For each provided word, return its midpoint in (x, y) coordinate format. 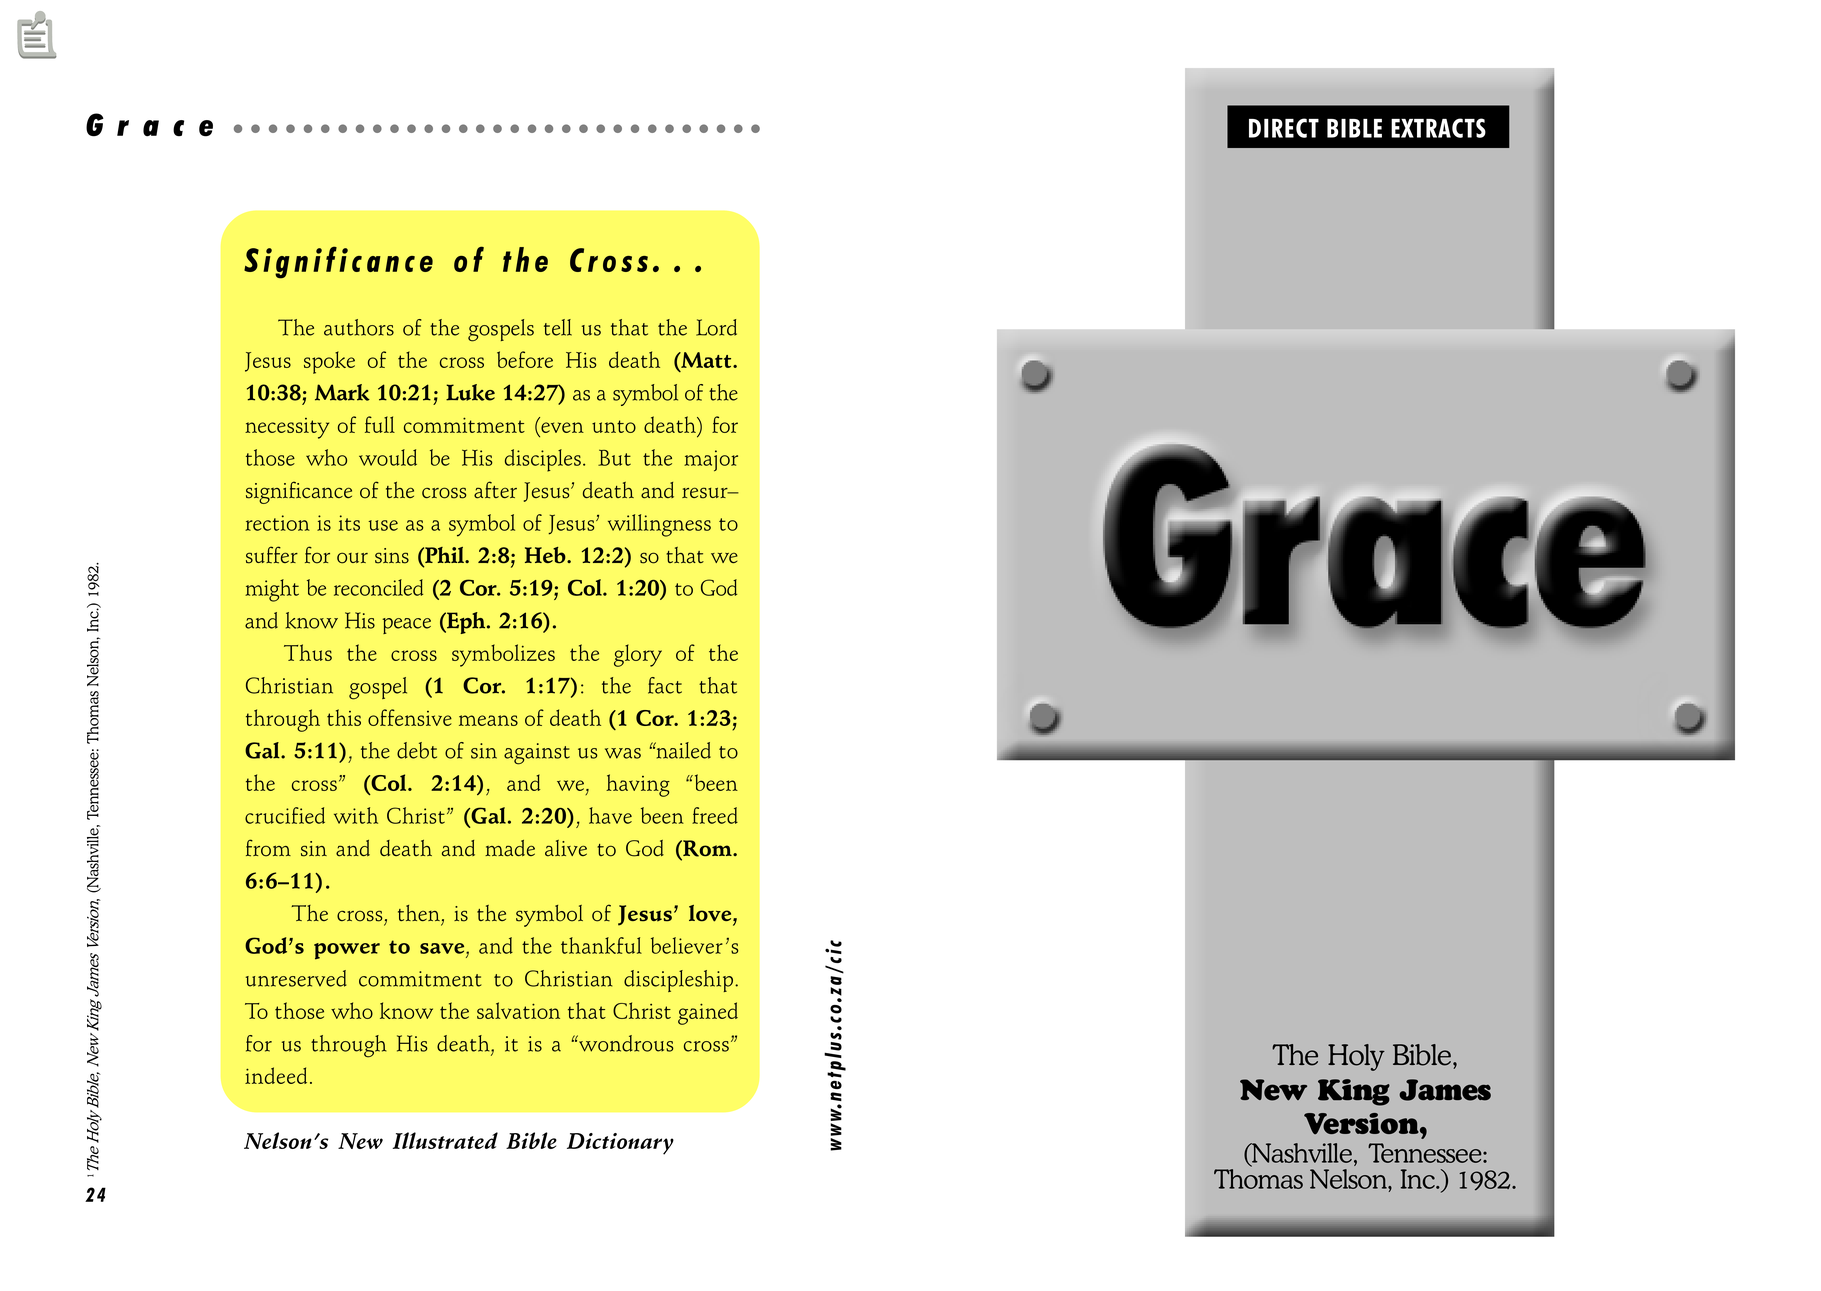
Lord (716, 327)
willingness (659, 525)
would (388, 457)
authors (359, 327)
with (356, 815)
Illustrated (445, 1140)
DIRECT (1284, 128)
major (711, 460)
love (711, 913)
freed (715, 815)
